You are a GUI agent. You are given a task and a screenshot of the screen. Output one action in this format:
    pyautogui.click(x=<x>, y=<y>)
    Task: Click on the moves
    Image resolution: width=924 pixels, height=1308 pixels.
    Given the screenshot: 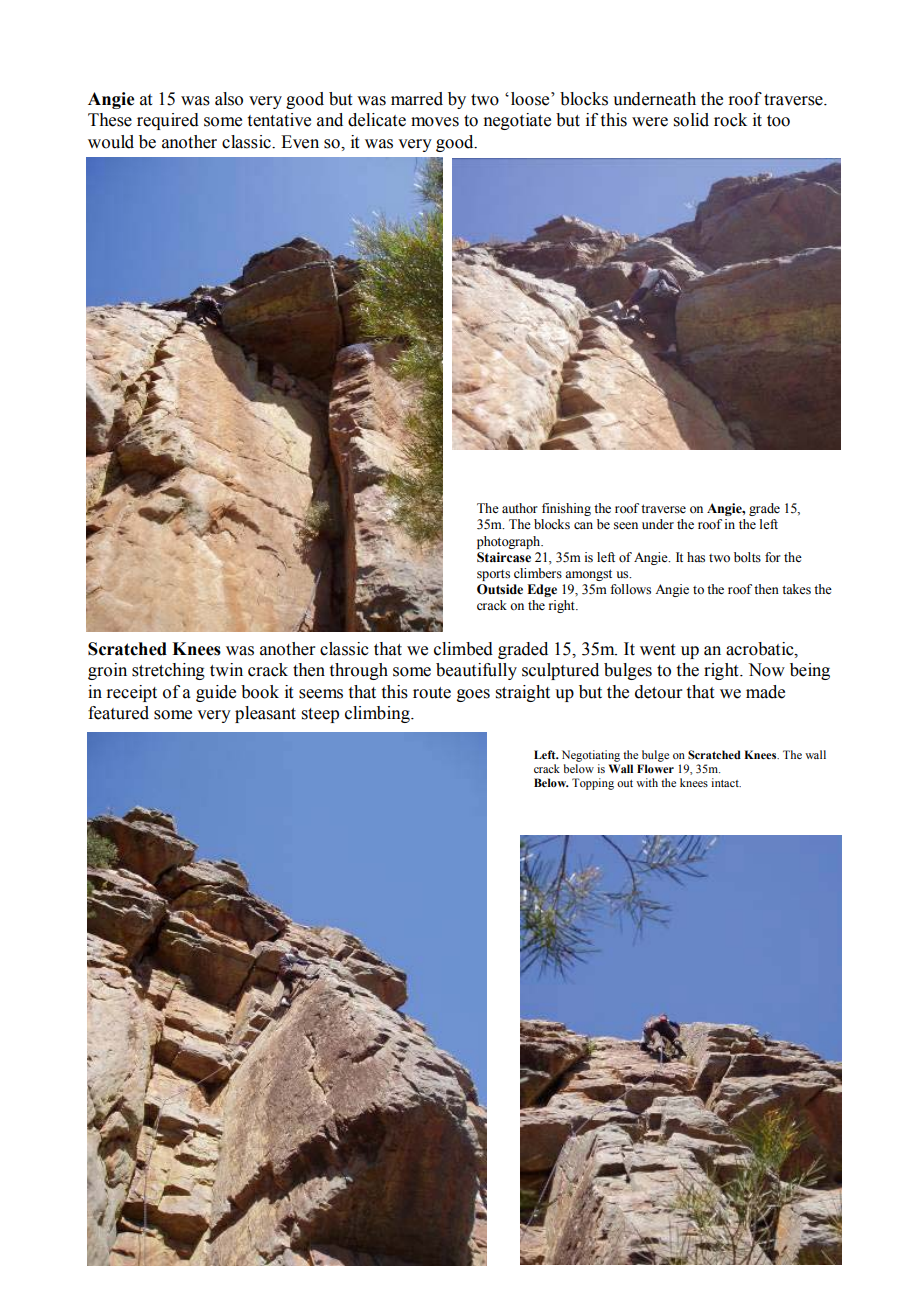 What is the action you would take?
    pyautogui.click(x=435, y=122)
